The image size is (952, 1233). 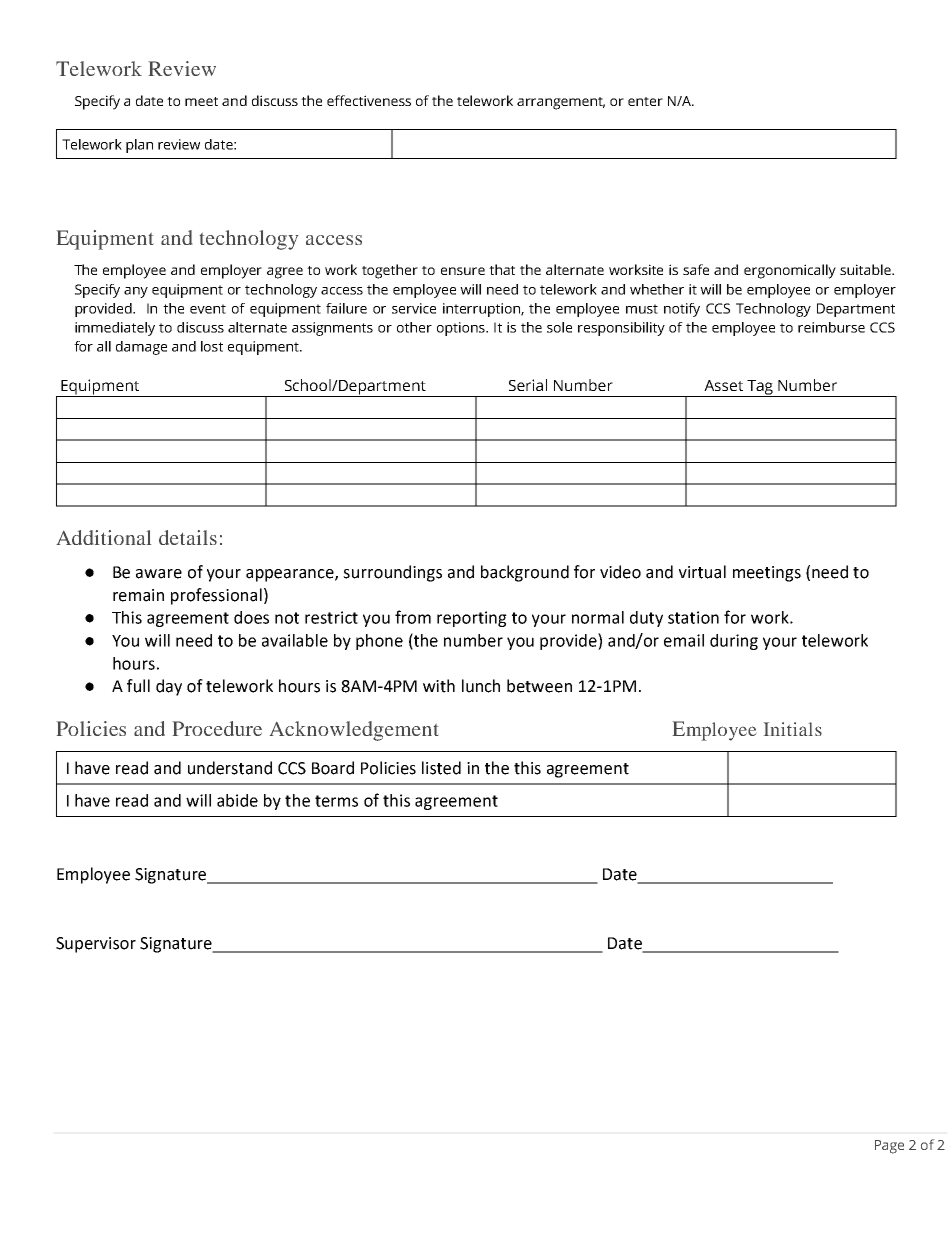 I want to click on listed, so click(x=441, y=768).
